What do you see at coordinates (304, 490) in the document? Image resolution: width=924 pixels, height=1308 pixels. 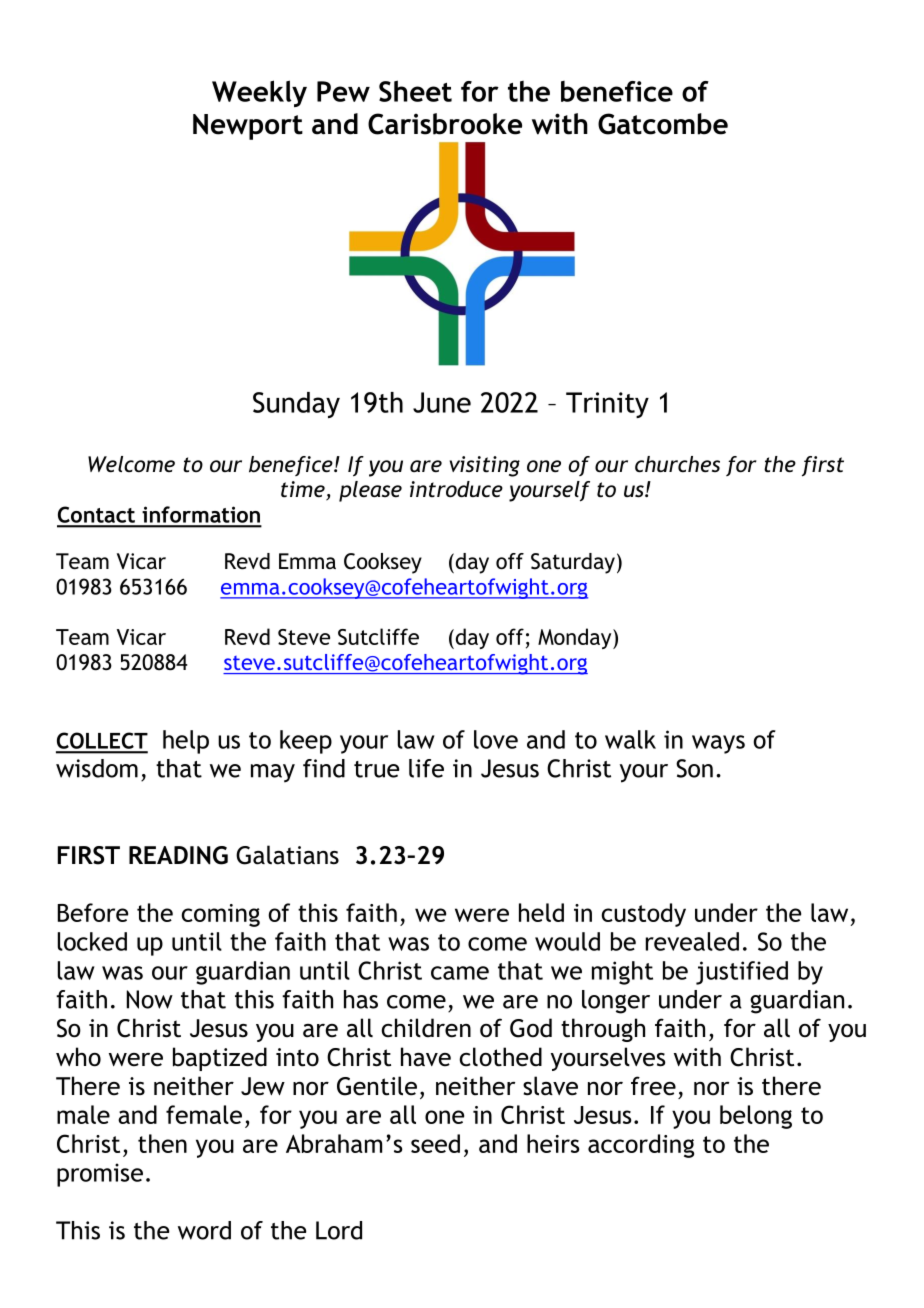 I see `time` at bounding box center [304, 490].
